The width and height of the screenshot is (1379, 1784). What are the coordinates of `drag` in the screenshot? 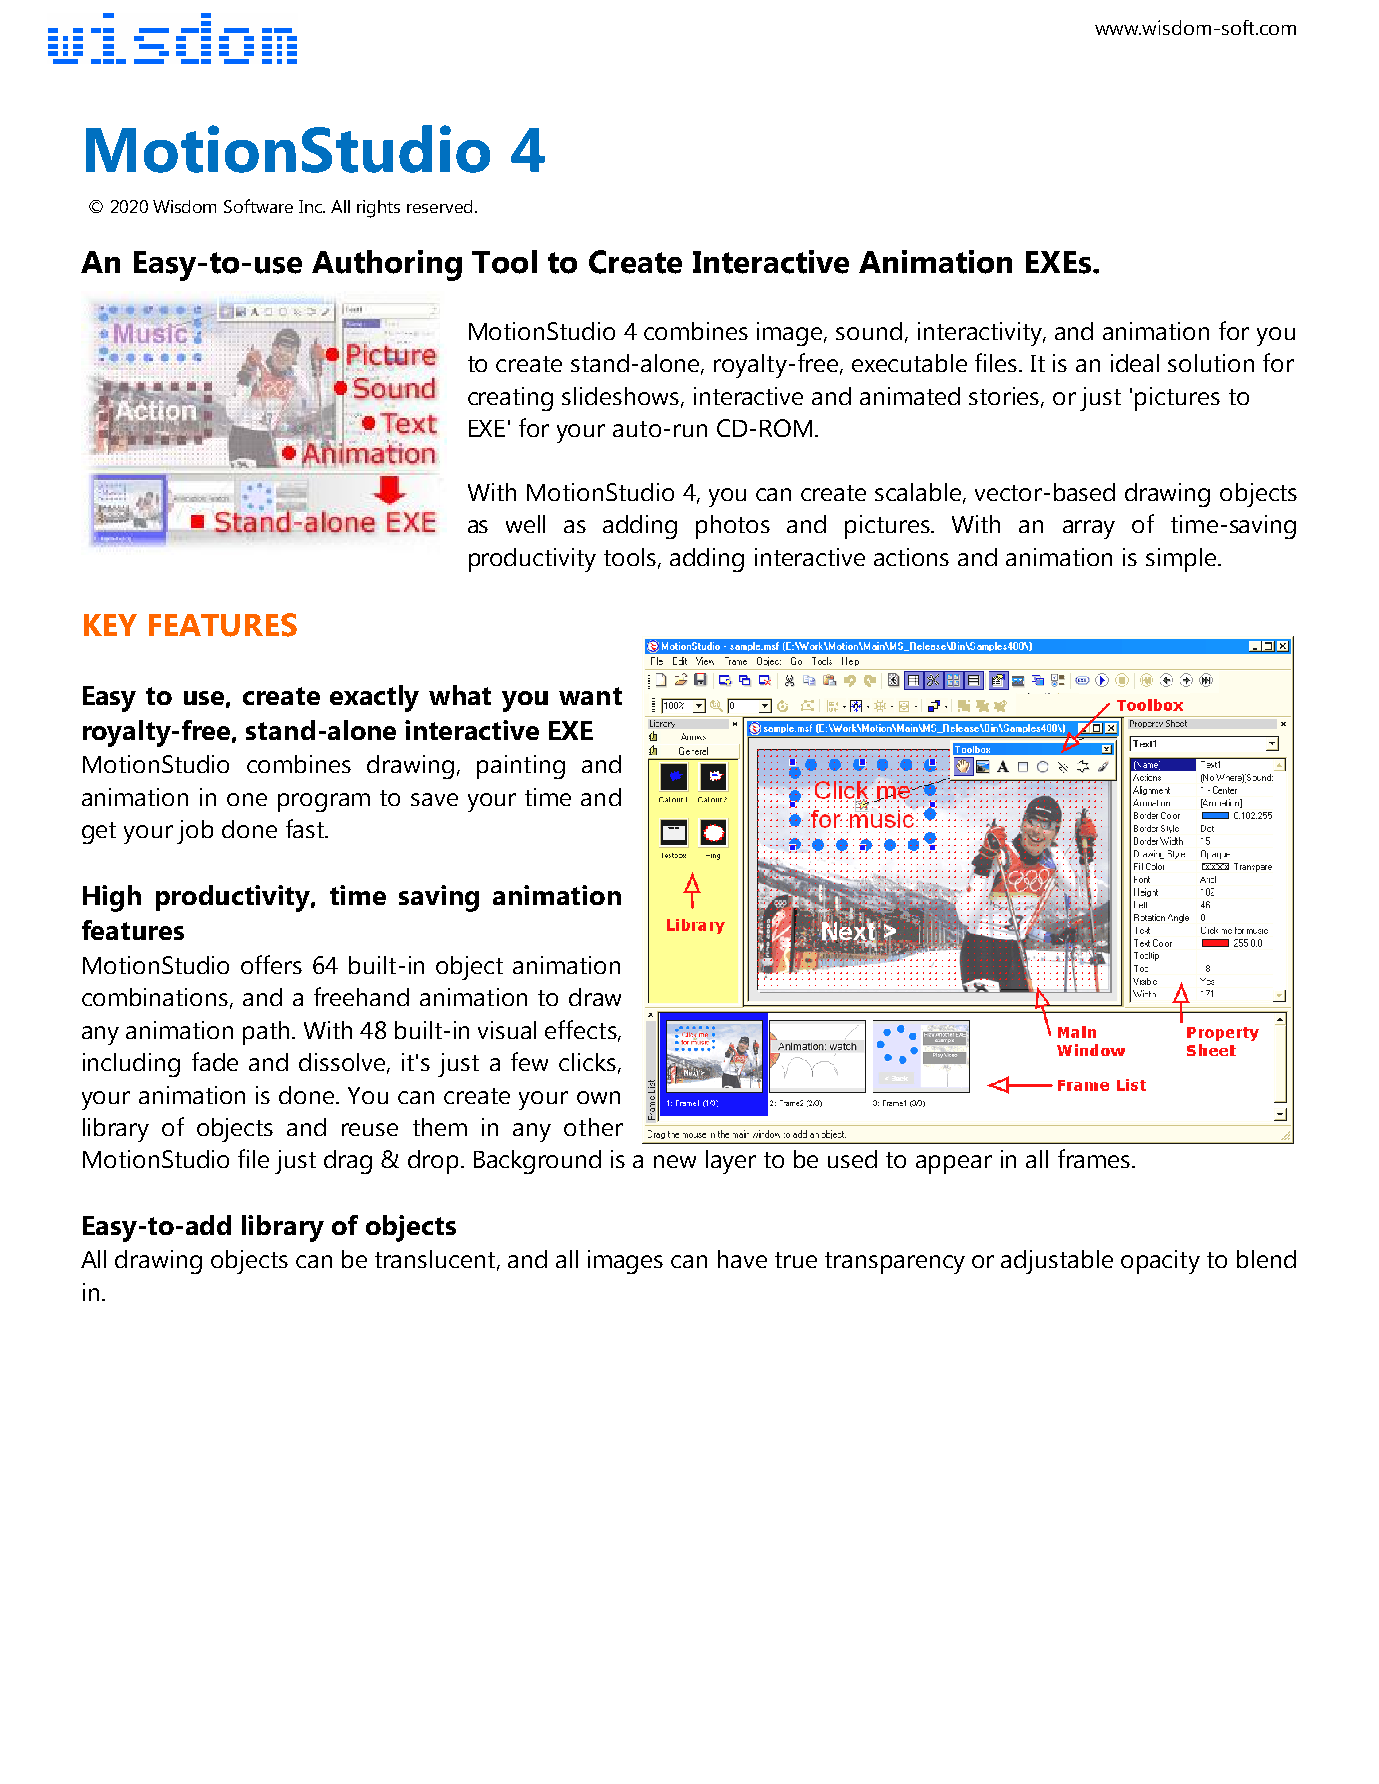 It's located at (348, 1162).
